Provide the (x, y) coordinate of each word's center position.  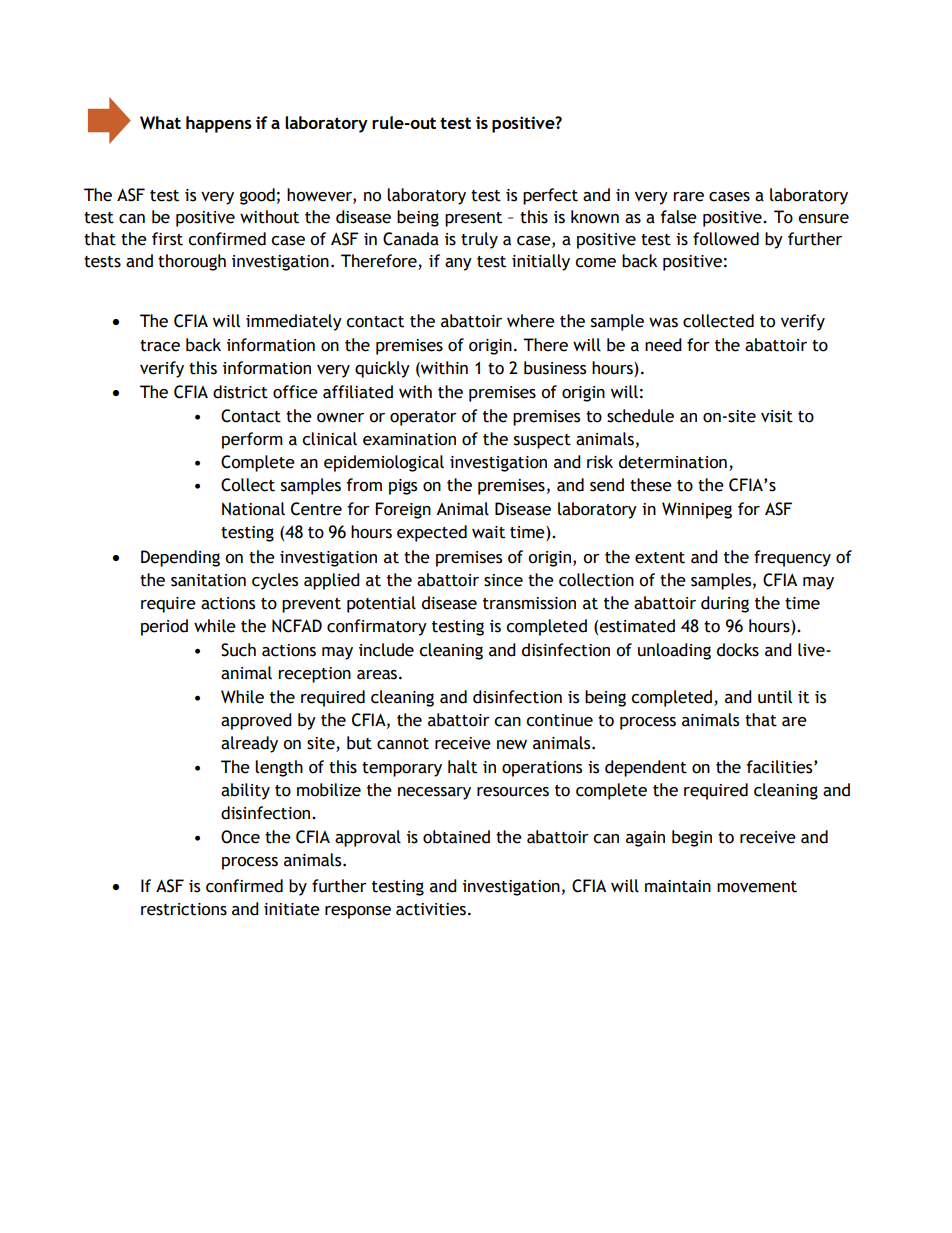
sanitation (208, 580)
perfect (550, 196)
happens (219, 124)
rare (688, 197)
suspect (542, 441)
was (663, 323)
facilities (780, 767)
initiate (292, 909)
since (503, 580)
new (512, 745)
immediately (294, 322)
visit (777, 416)
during (725, 604)
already (249, 744)
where (531, 321)
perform (252, 440)
